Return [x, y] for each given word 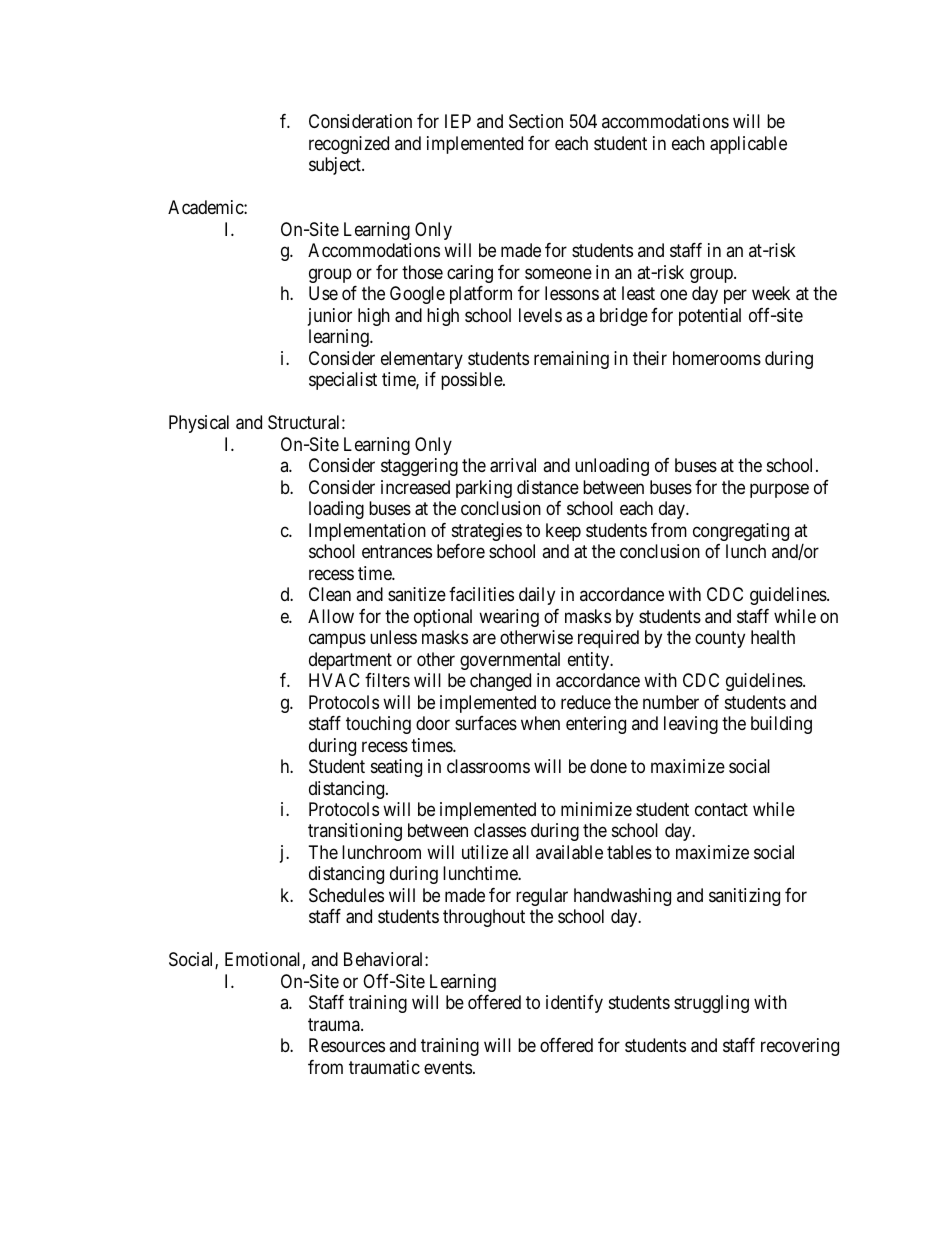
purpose [779, 490]
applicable [748, 145]
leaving [691, 725]
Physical [199, 424]
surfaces [486, 723]
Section [536, 121]
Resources [347, 1045]
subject [336, 166]
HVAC [334, 680]
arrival [513, 465]
